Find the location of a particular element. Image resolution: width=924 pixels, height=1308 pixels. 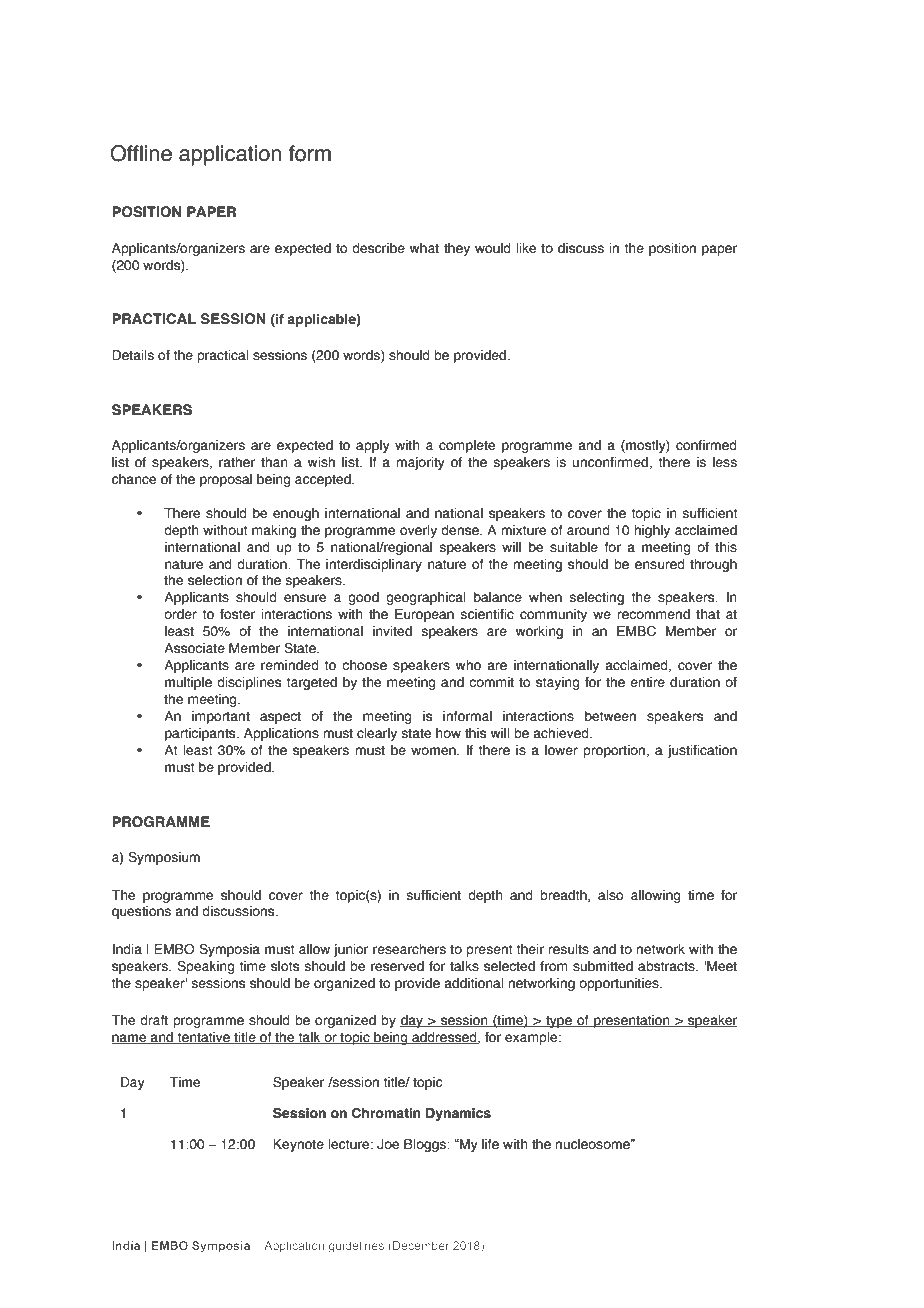

Offline is located at coordinates (141, 153).
